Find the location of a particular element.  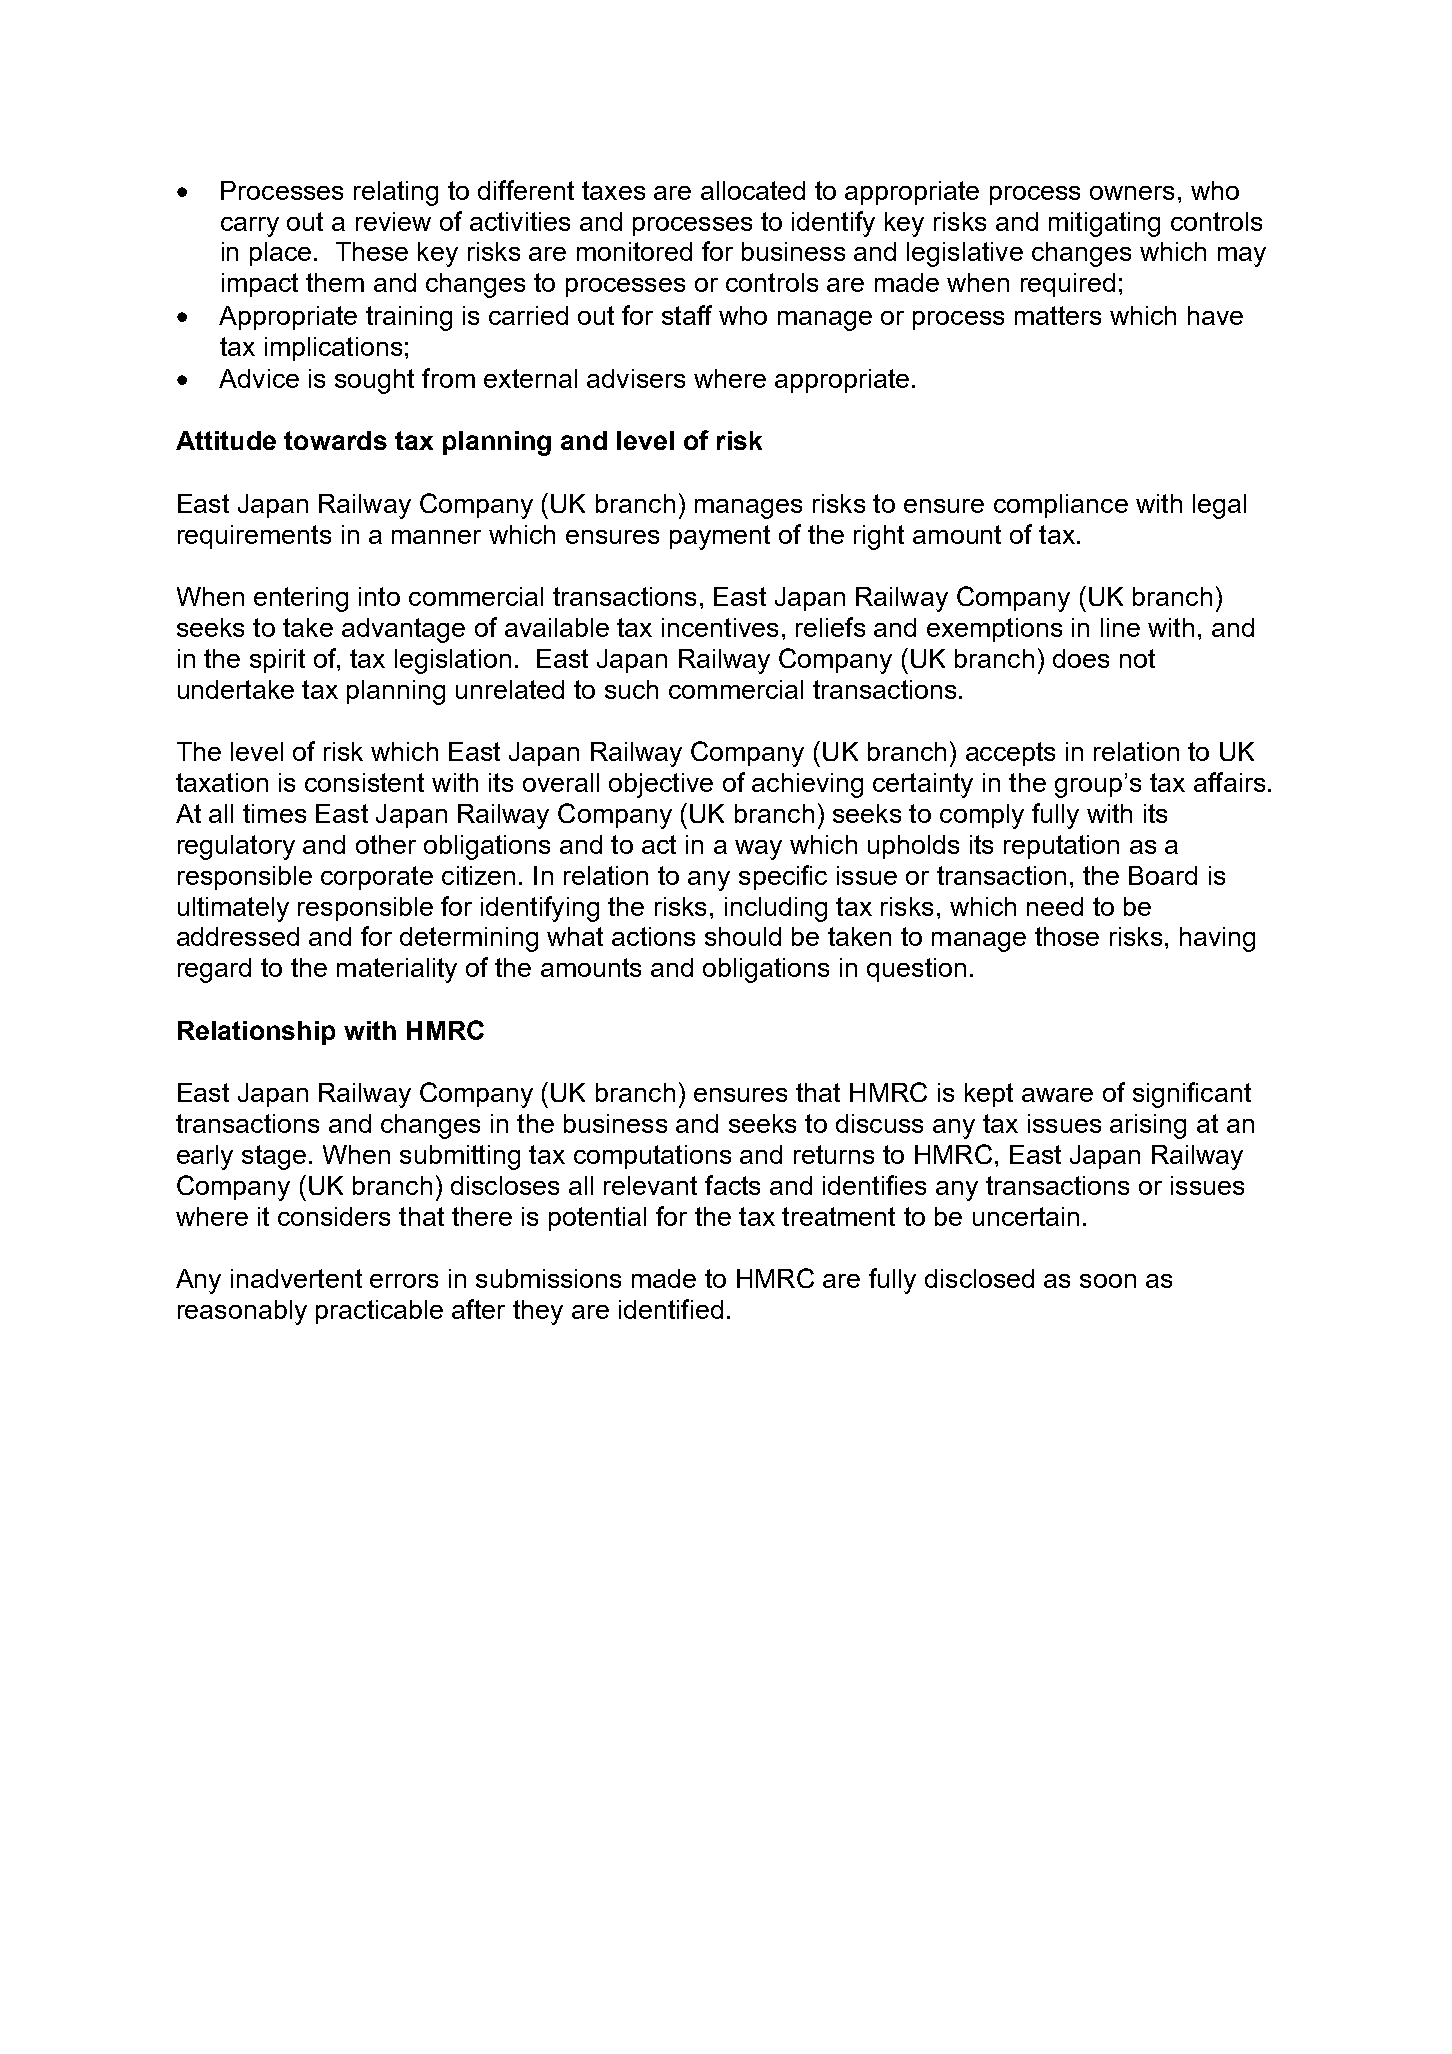

soon is located at coordinates (1108, 1281).
